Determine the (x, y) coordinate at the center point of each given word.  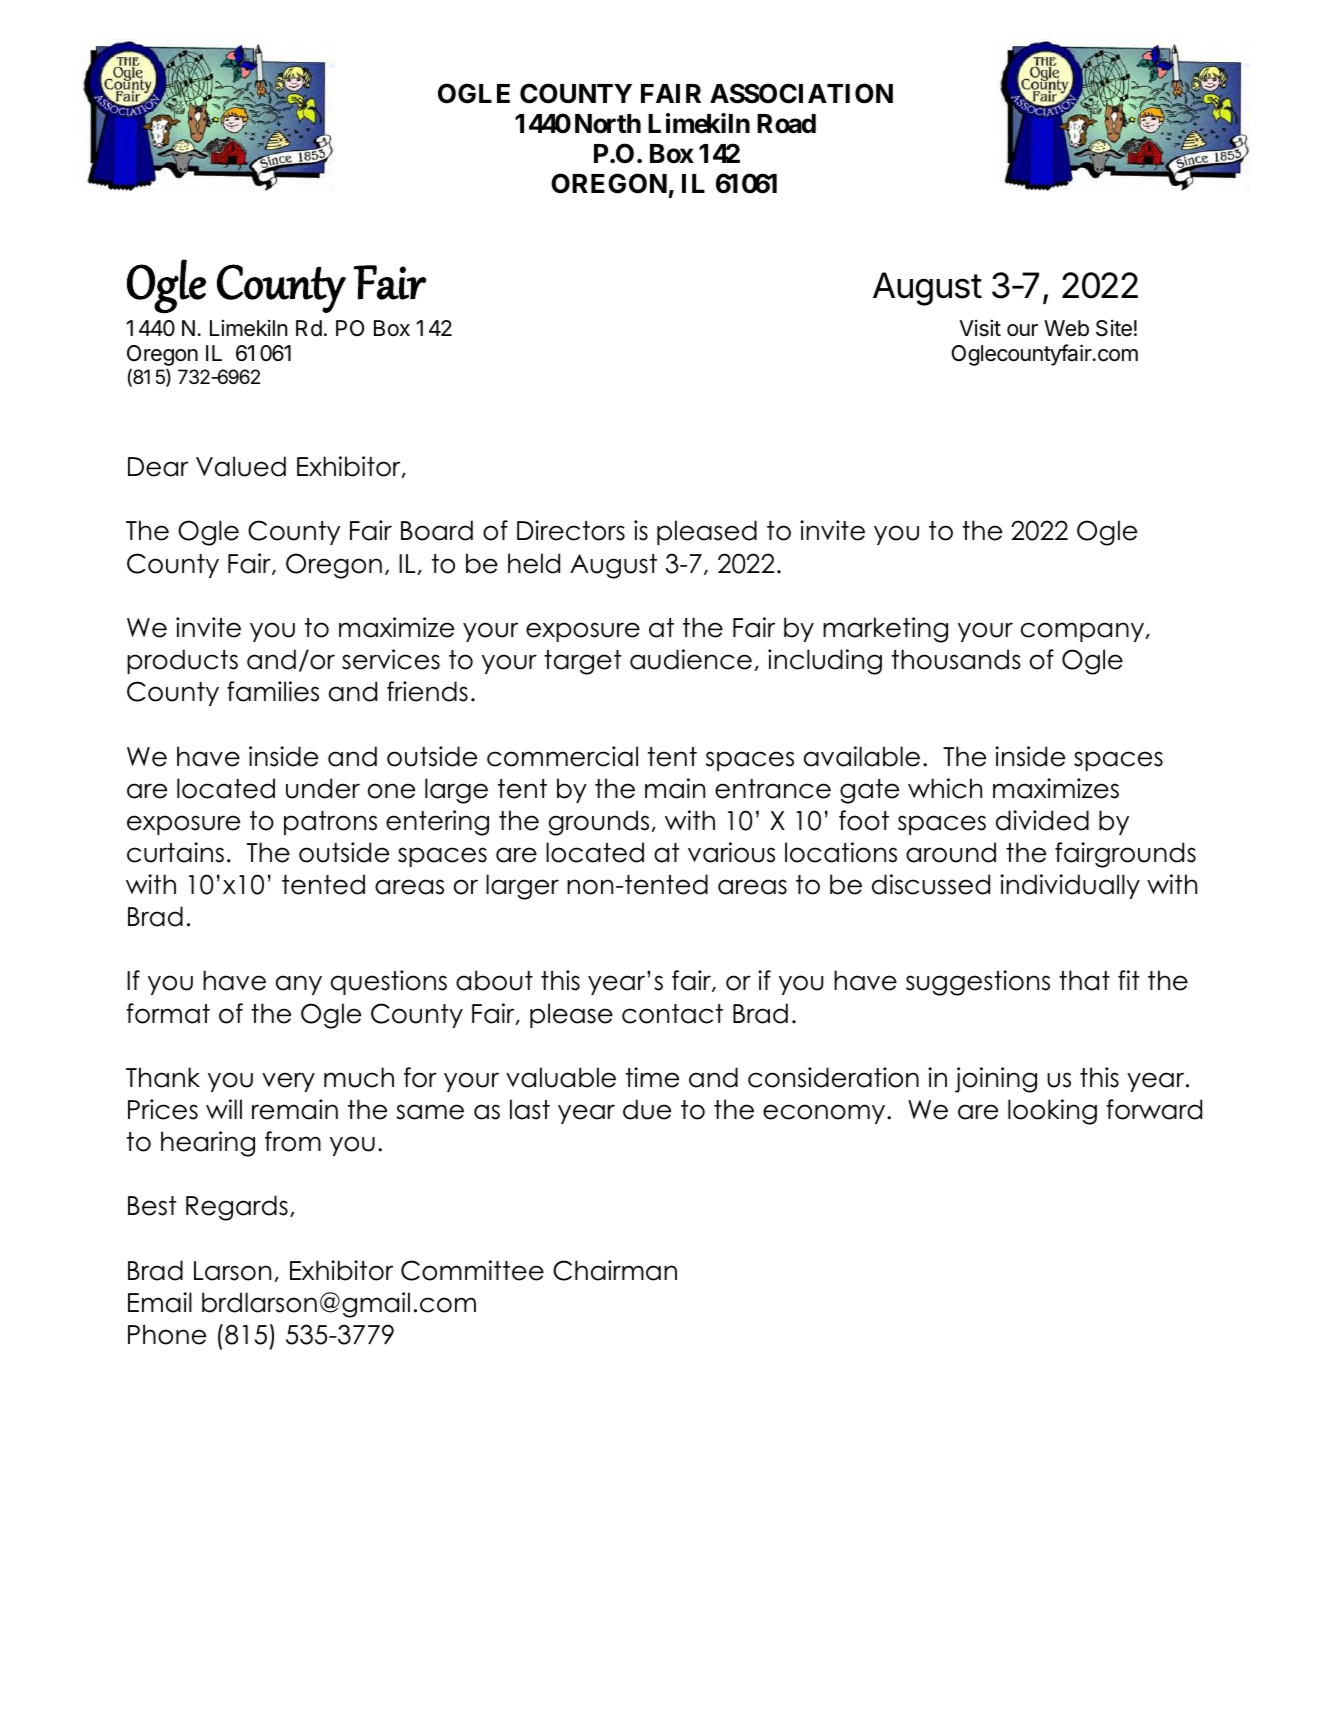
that (1084, 980)
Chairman (615, 1270)
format (168, 1013)
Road (786, 124)
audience (691, 659)
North (608, 124)
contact (672, 1014)
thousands (956, 659)
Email (160, 1302)
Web (1066, 328)
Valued (241, 466)
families (273, 691)
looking (1052, 1112)
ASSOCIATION (801, 93)
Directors (571, 530)
